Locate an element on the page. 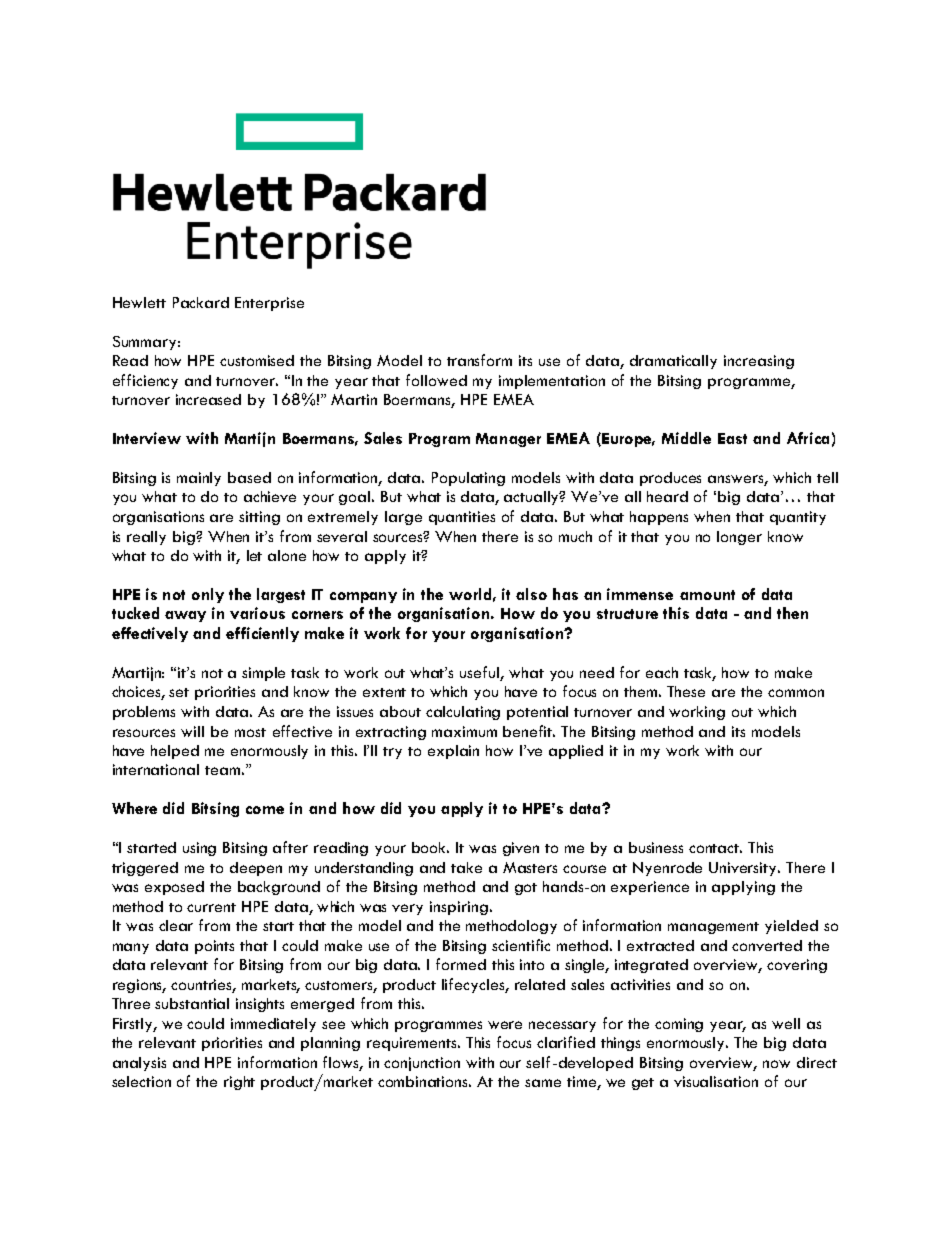 The height and width of the document is (1233, 952). right is located at coordinates (239, 1083).
